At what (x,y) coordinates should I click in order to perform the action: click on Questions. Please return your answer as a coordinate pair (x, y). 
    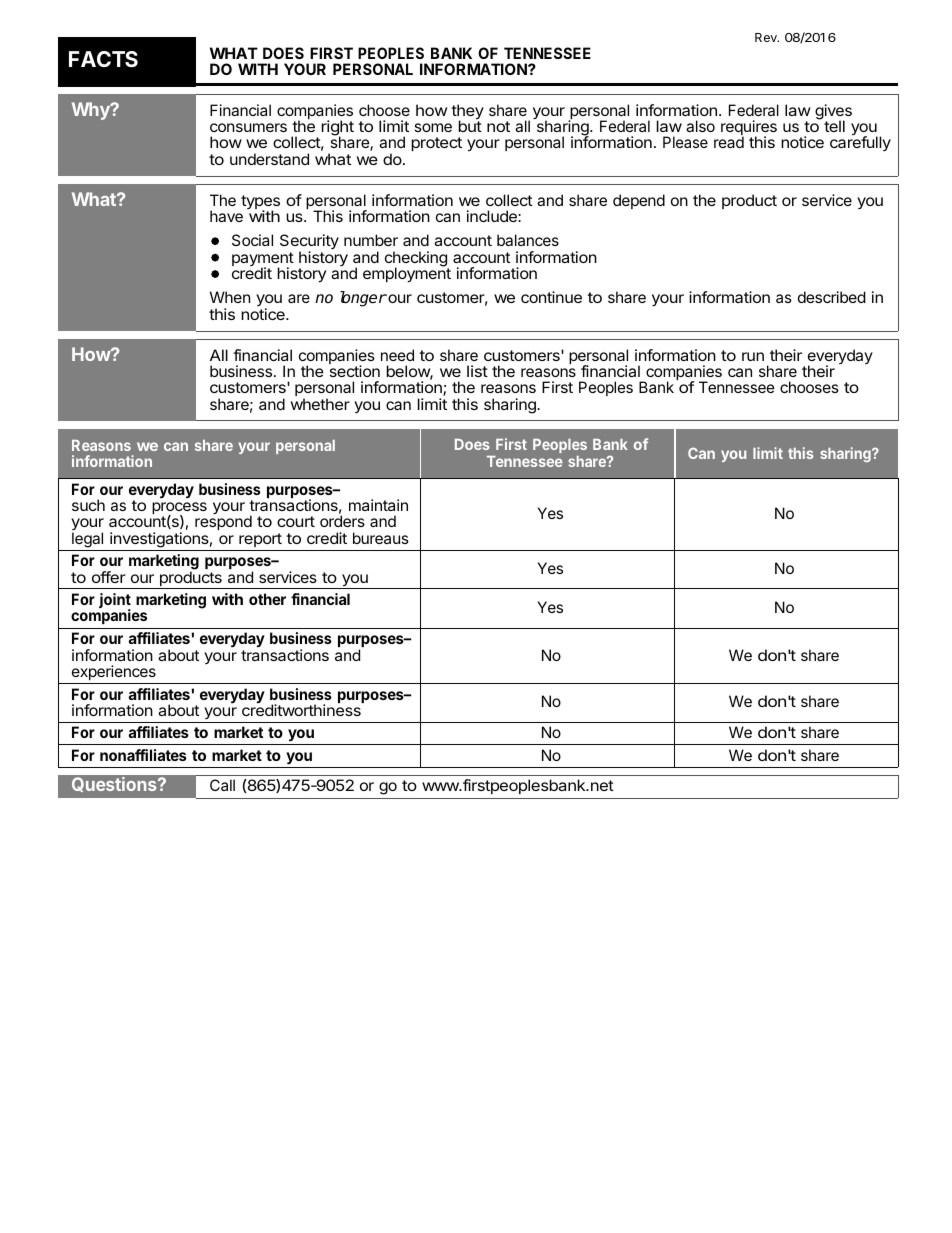
    Looking at the image, I should click on (115, 784).
